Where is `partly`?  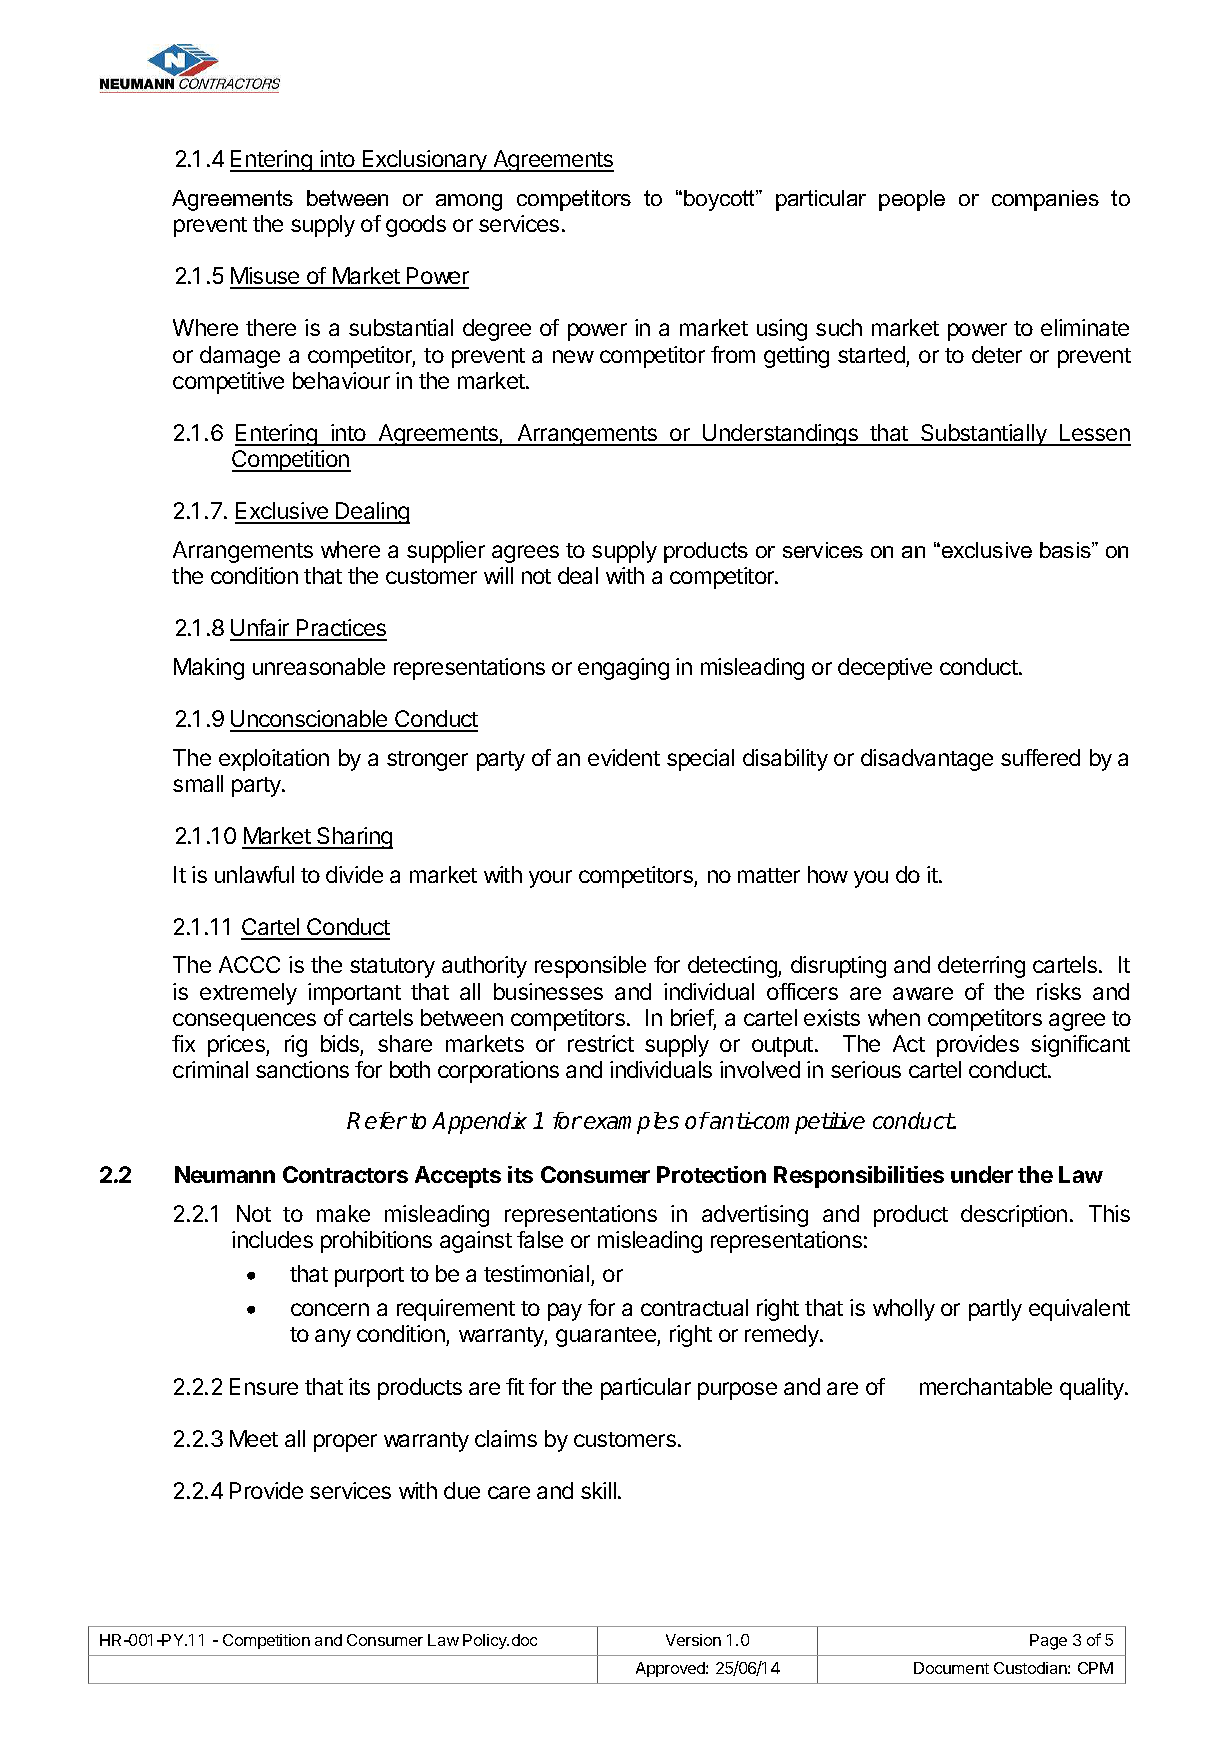
partly is located at coordinates (995, 1310).
